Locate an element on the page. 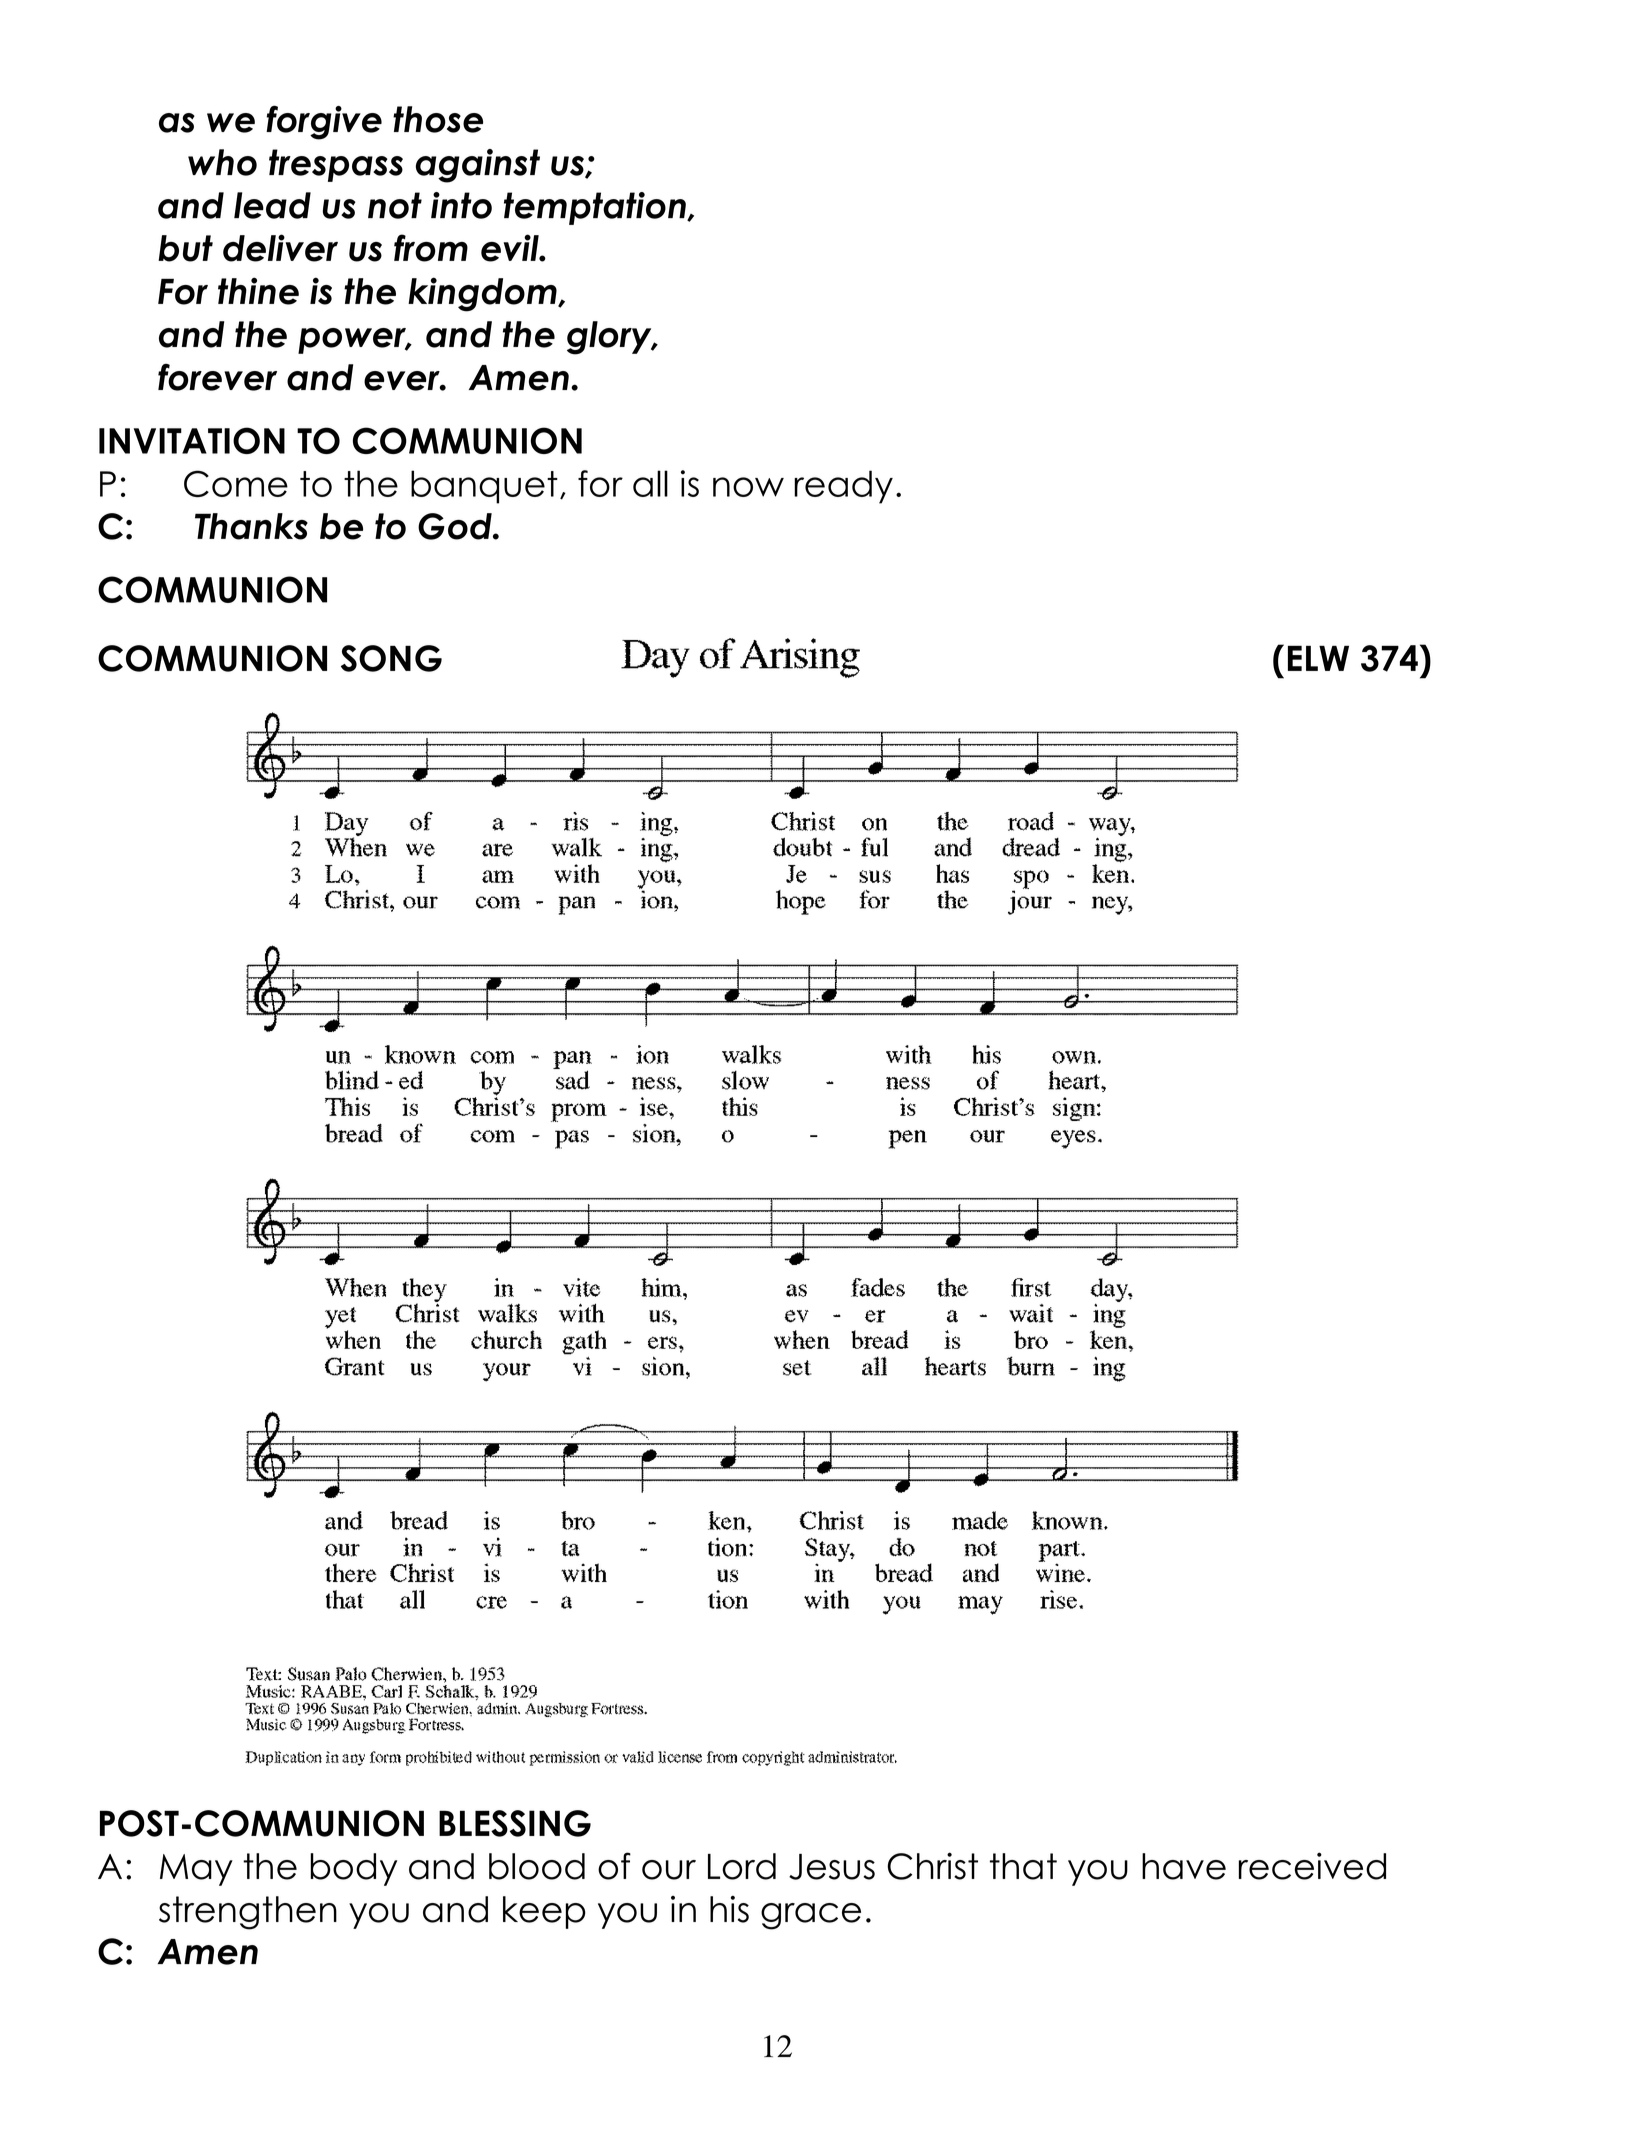  all is located at coordinates (650, 483).
